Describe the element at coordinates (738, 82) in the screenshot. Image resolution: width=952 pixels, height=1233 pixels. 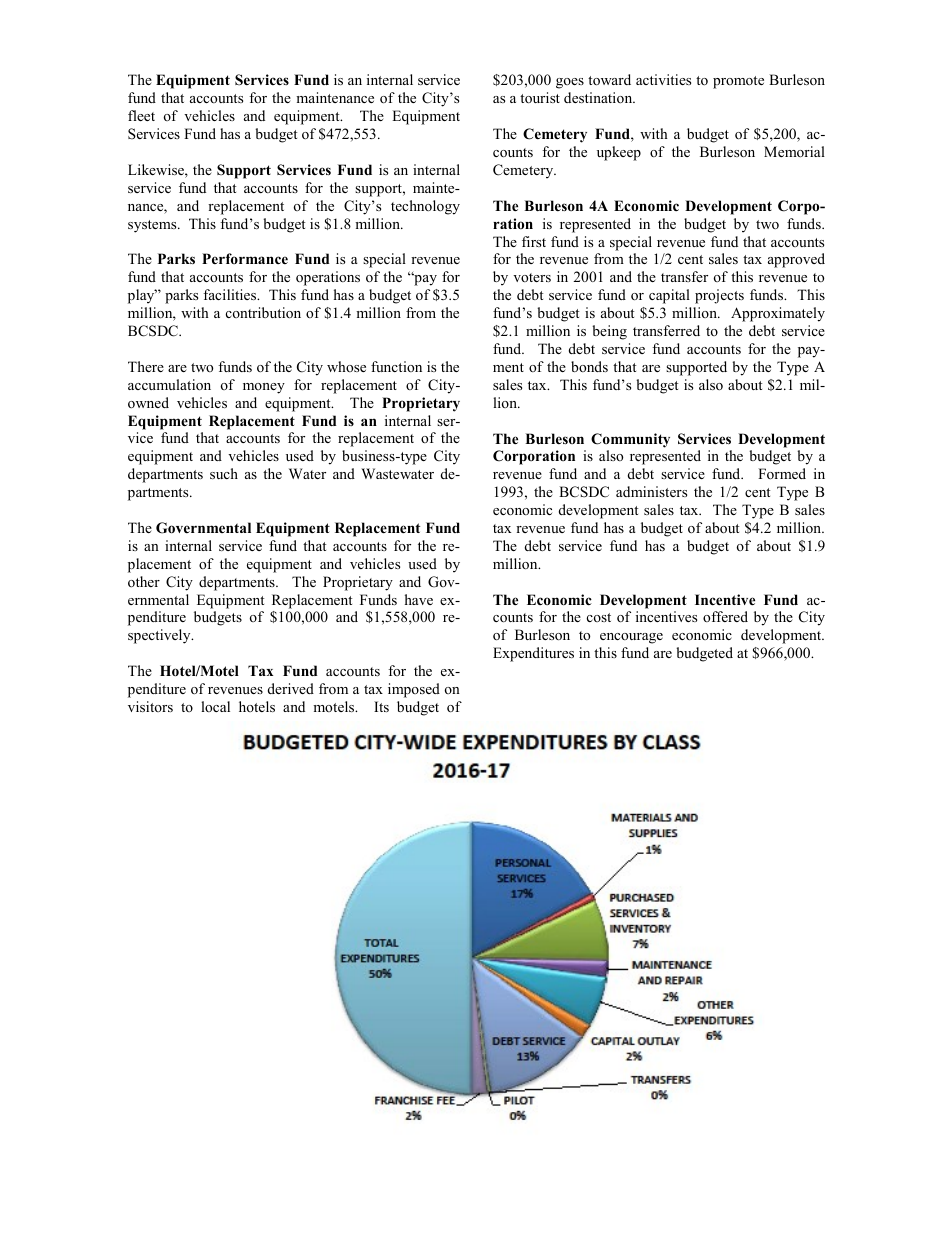
I see `promote` at that location.
